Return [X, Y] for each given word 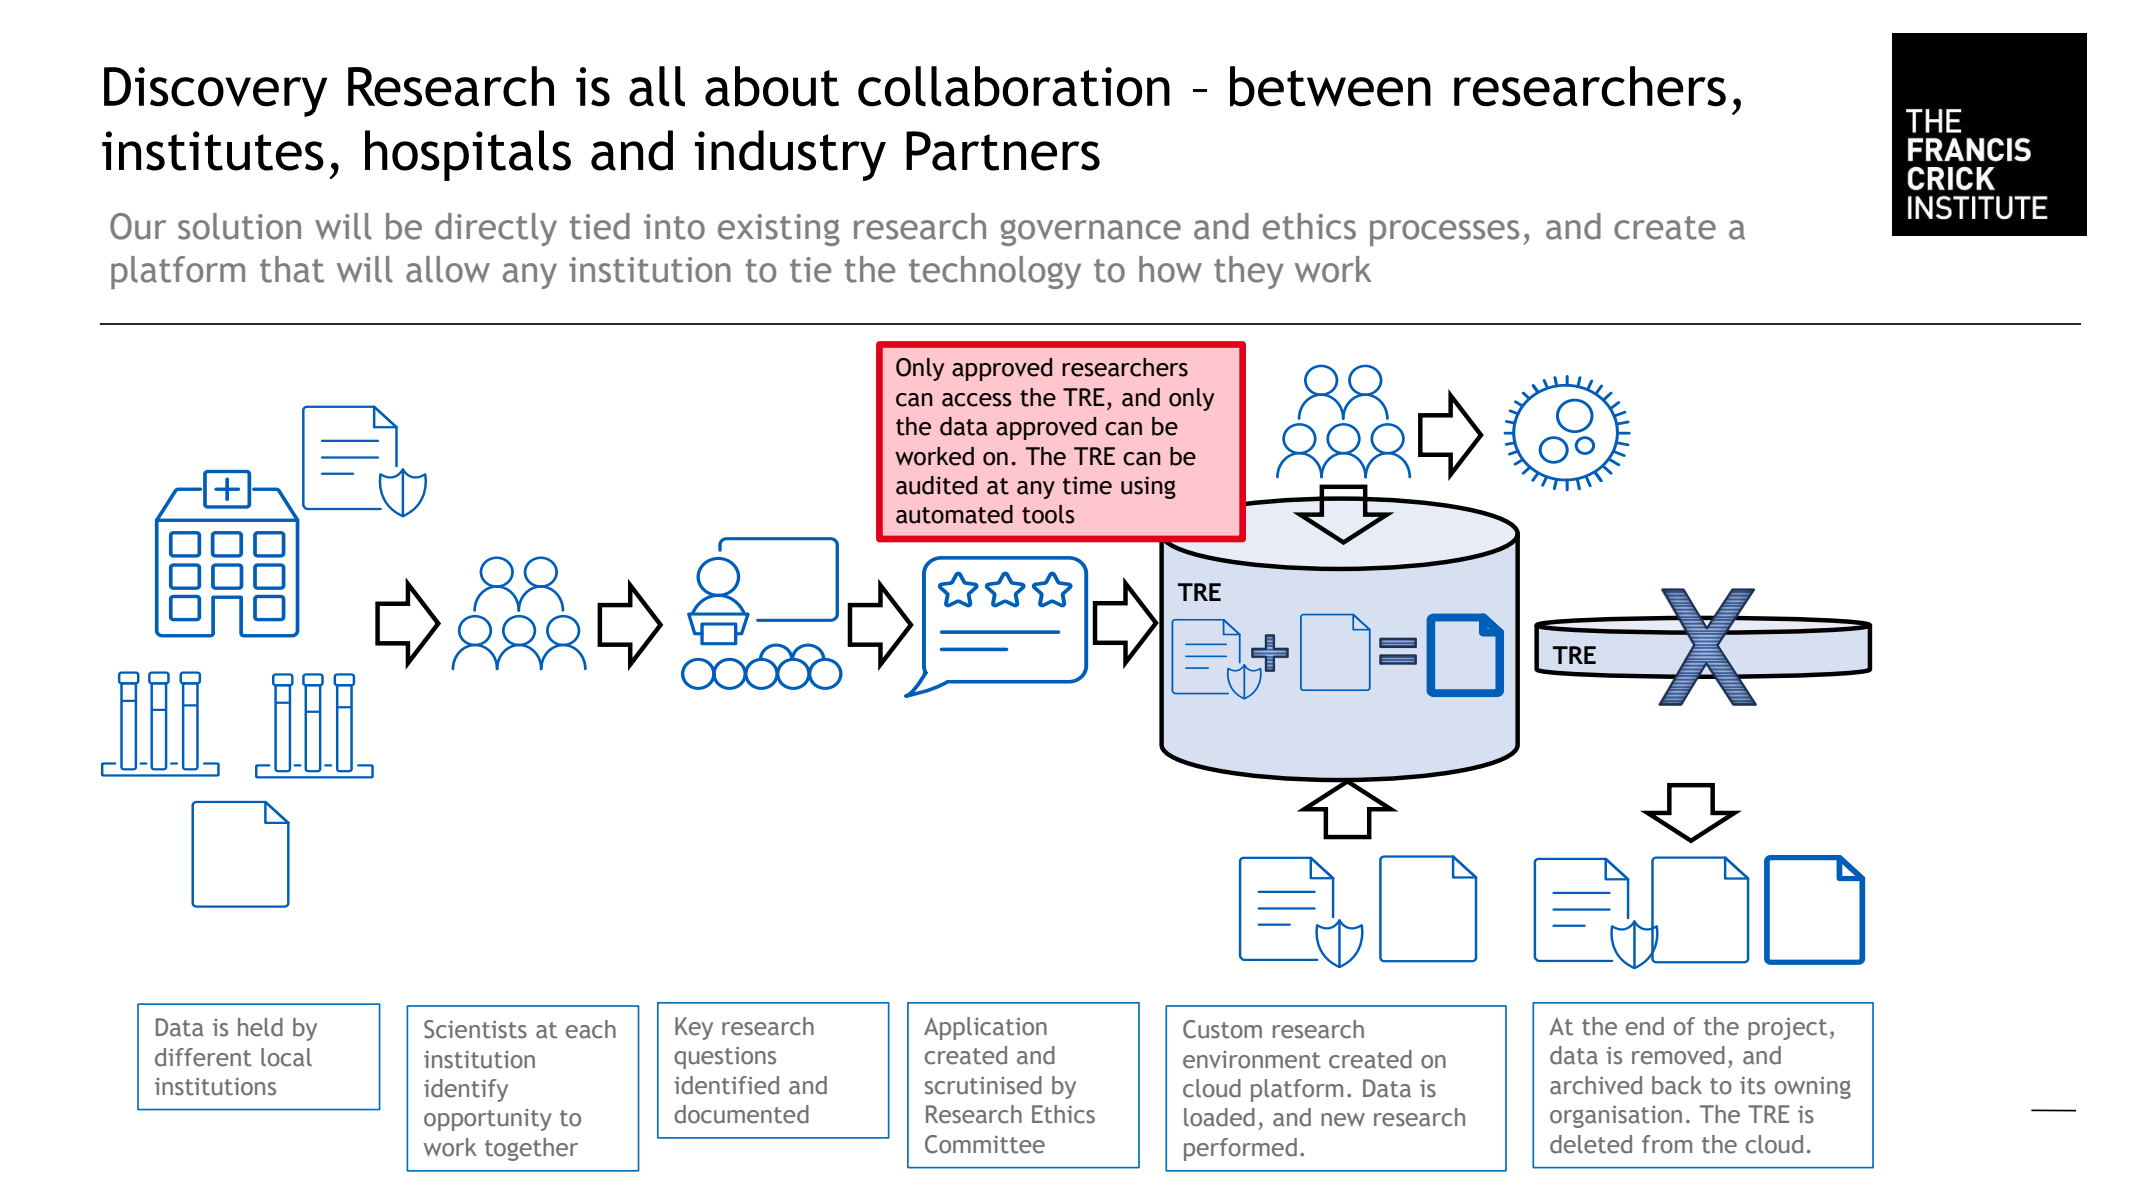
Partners [1003, 151]
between [1330, 86]
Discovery [215, 92]
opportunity [488, 1120]
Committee [985, 1144]
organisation [1616, 1116]
